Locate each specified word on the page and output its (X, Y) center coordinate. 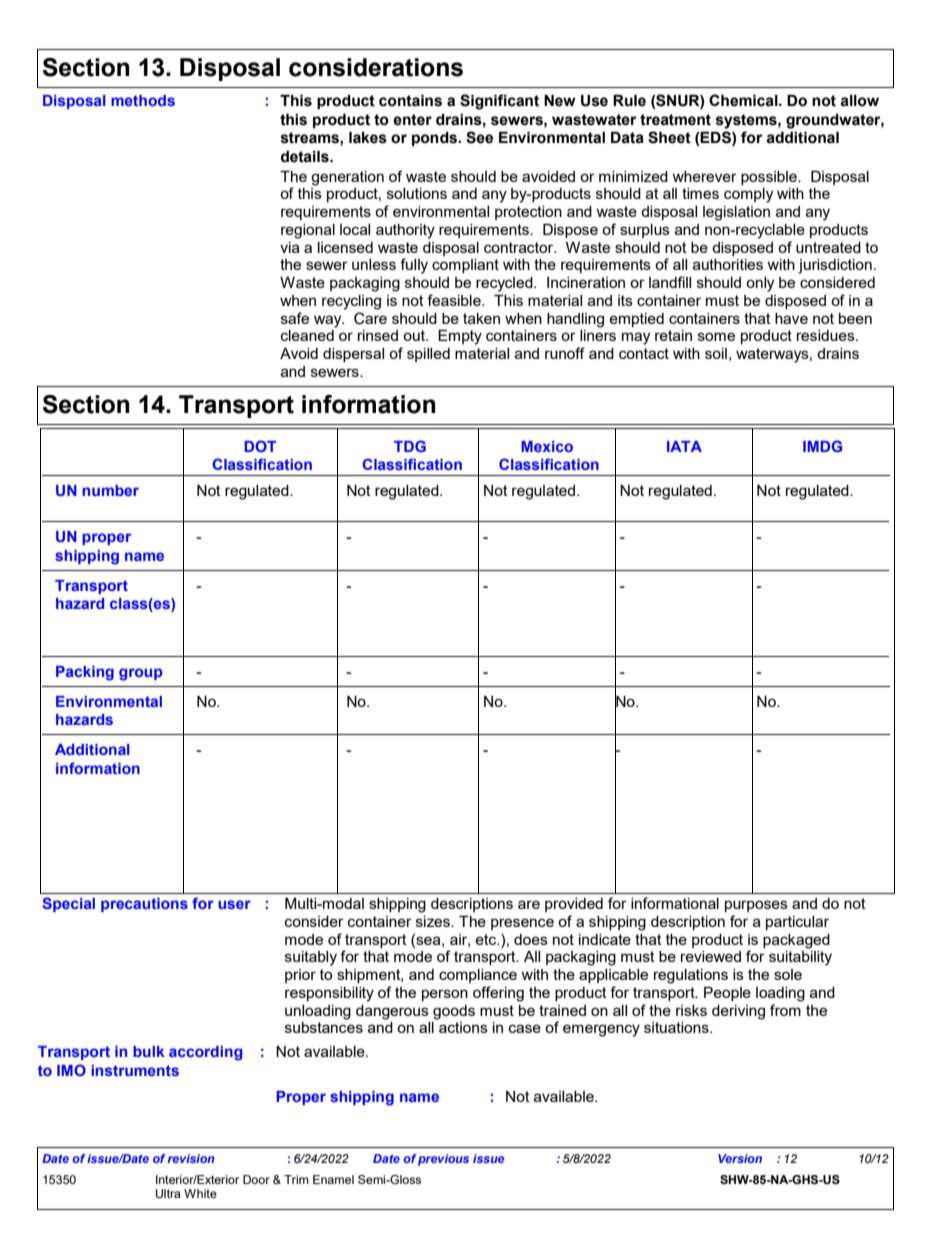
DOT (260, 446)
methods (143, 100)
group (141, 674)
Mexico (547, 446)
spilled (428, 355)
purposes (756, 906)
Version (740, 1158)
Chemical (744, 100)
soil (716, 353)
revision (191, 1158)
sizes (434, 921)
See (479, 137)
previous (443, 1160)
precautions (144, 905)
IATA (684, 446)
